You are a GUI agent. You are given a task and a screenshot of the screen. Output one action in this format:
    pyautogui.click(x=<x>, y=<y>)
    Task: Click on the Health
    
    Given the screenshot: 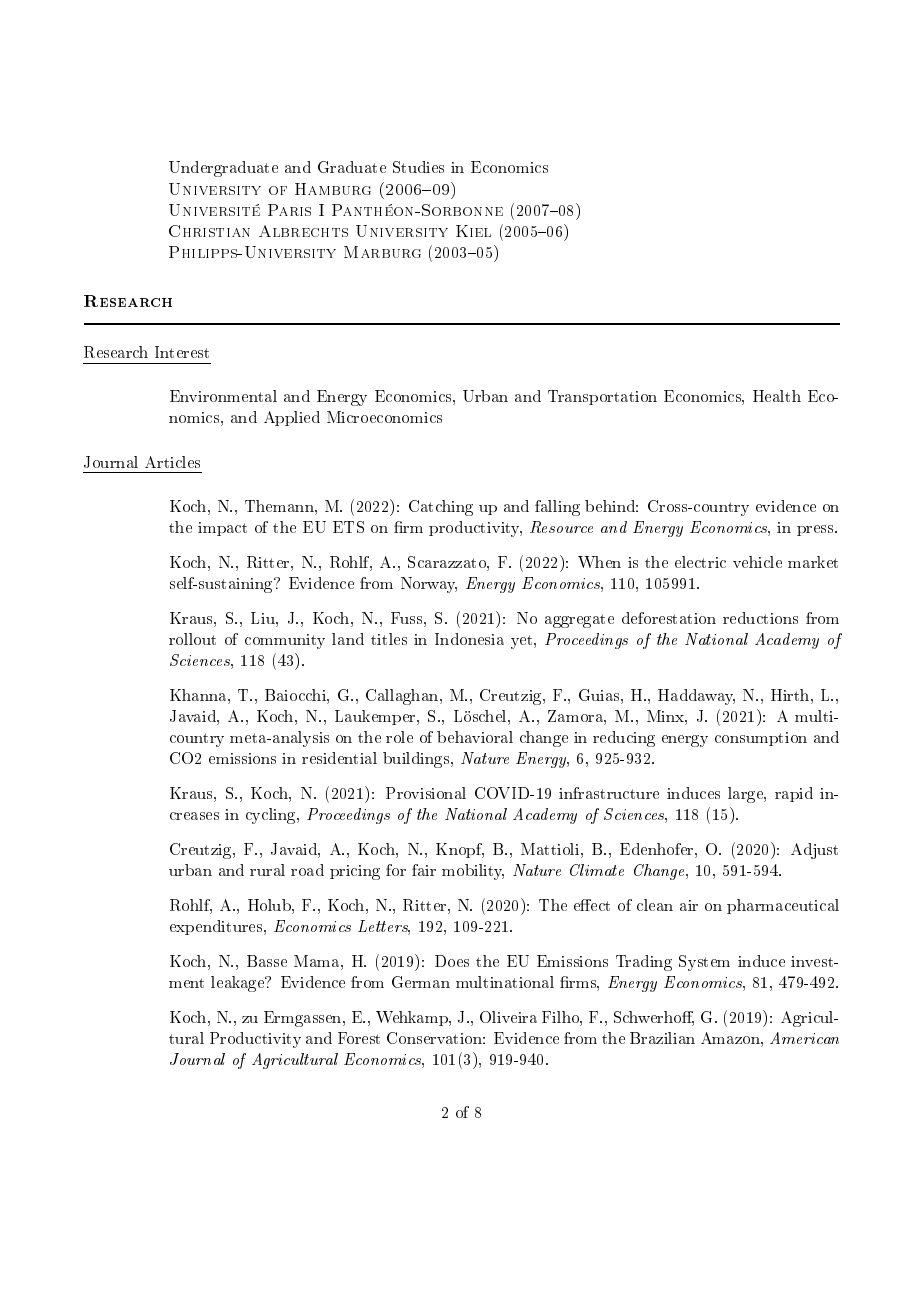 What is the action you would take?
    pyautogui.click(x=777, y=396)
